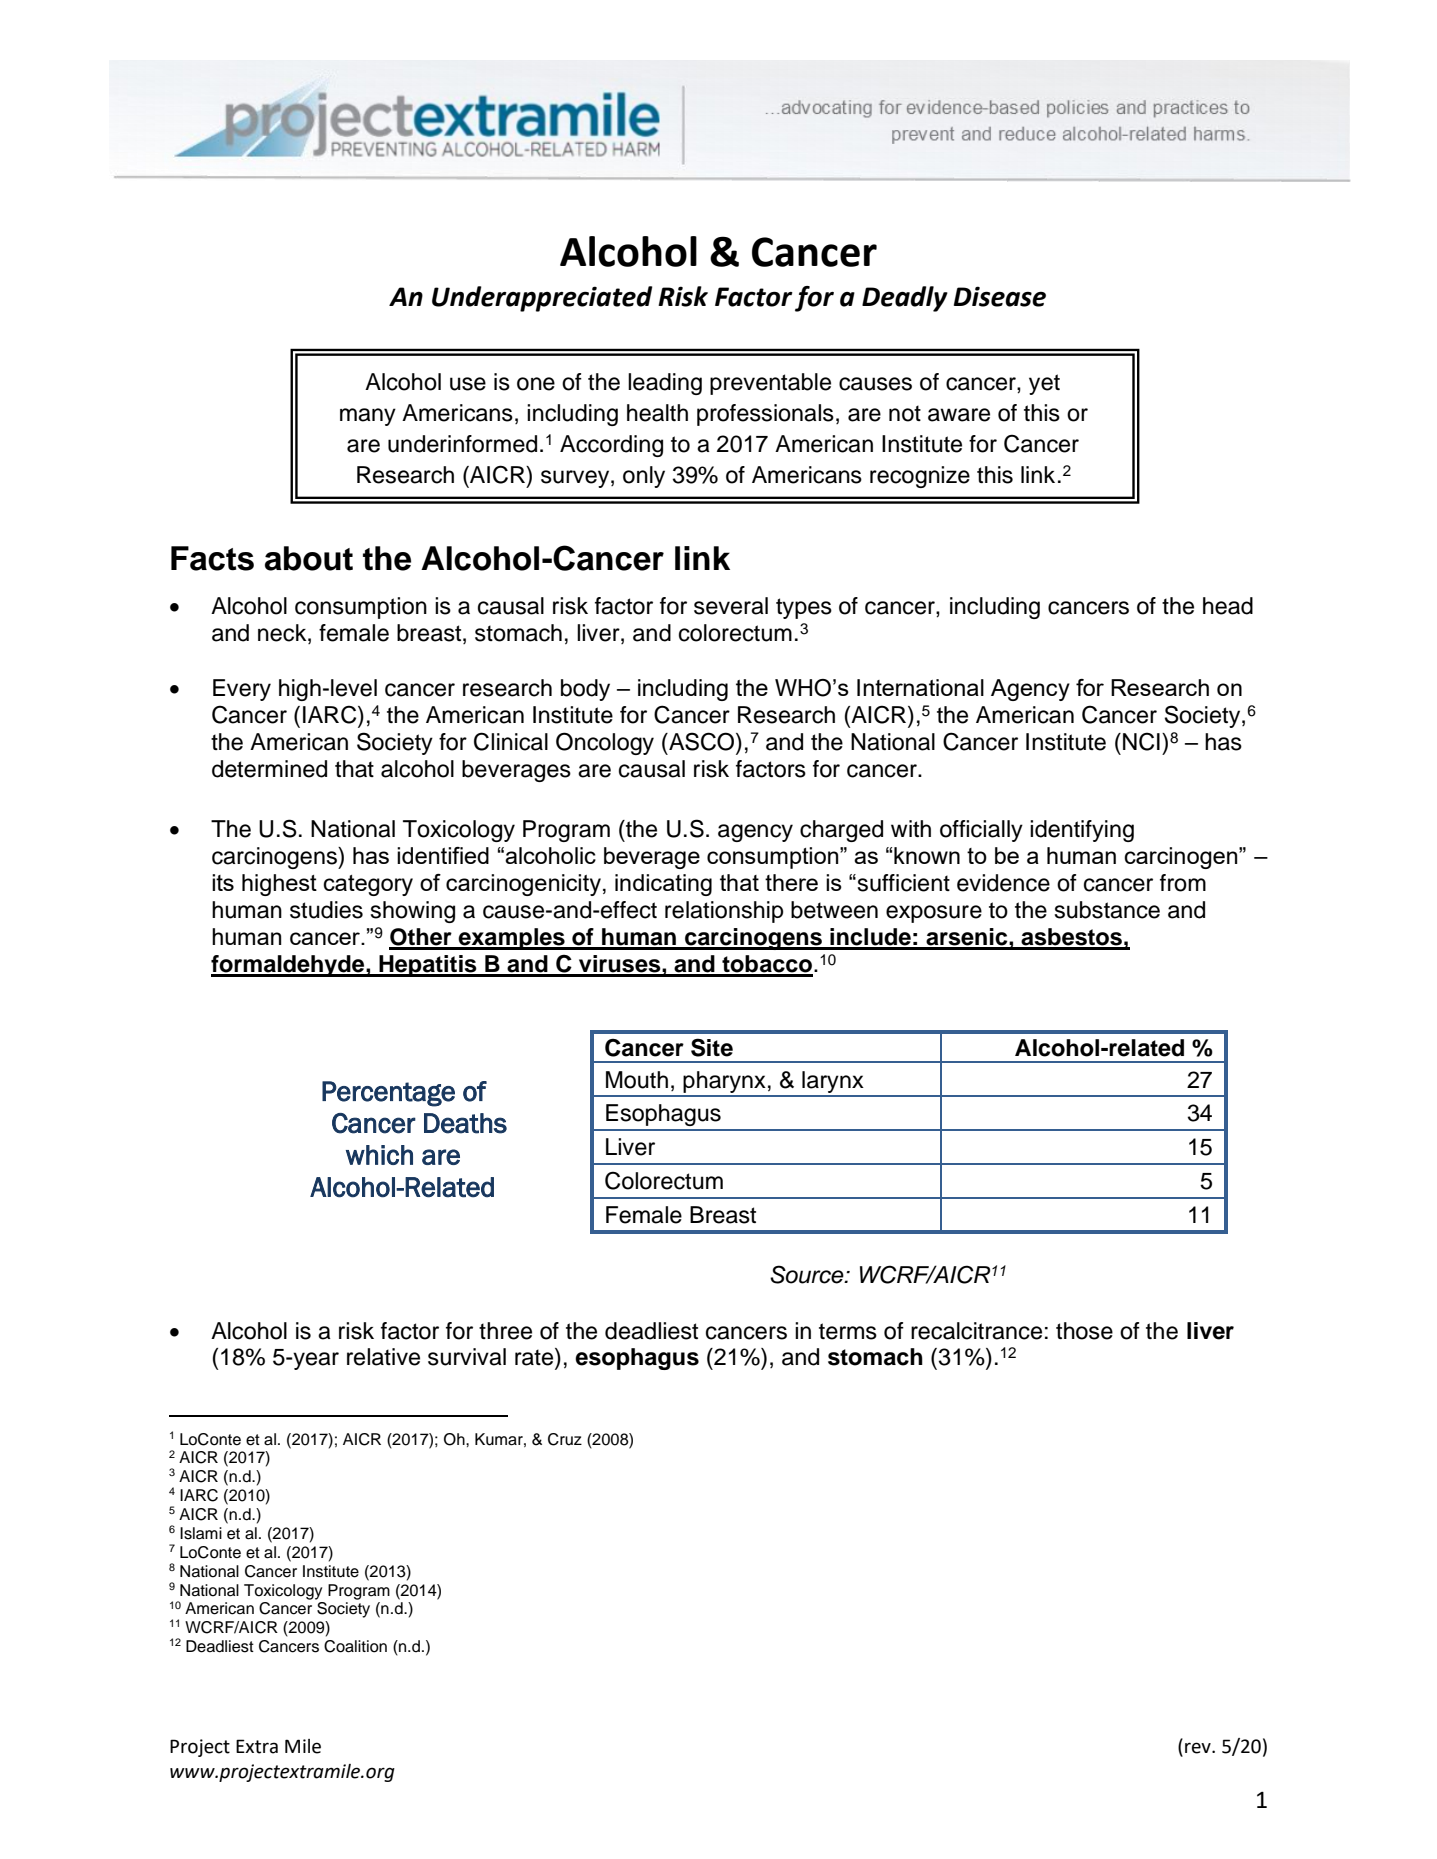 The height and width of the screenshot is (1859, 1437). What do you see at coordinates (1084, 1331) in the screenshot?
I see `those` at bounding box center [1084, 1331].
